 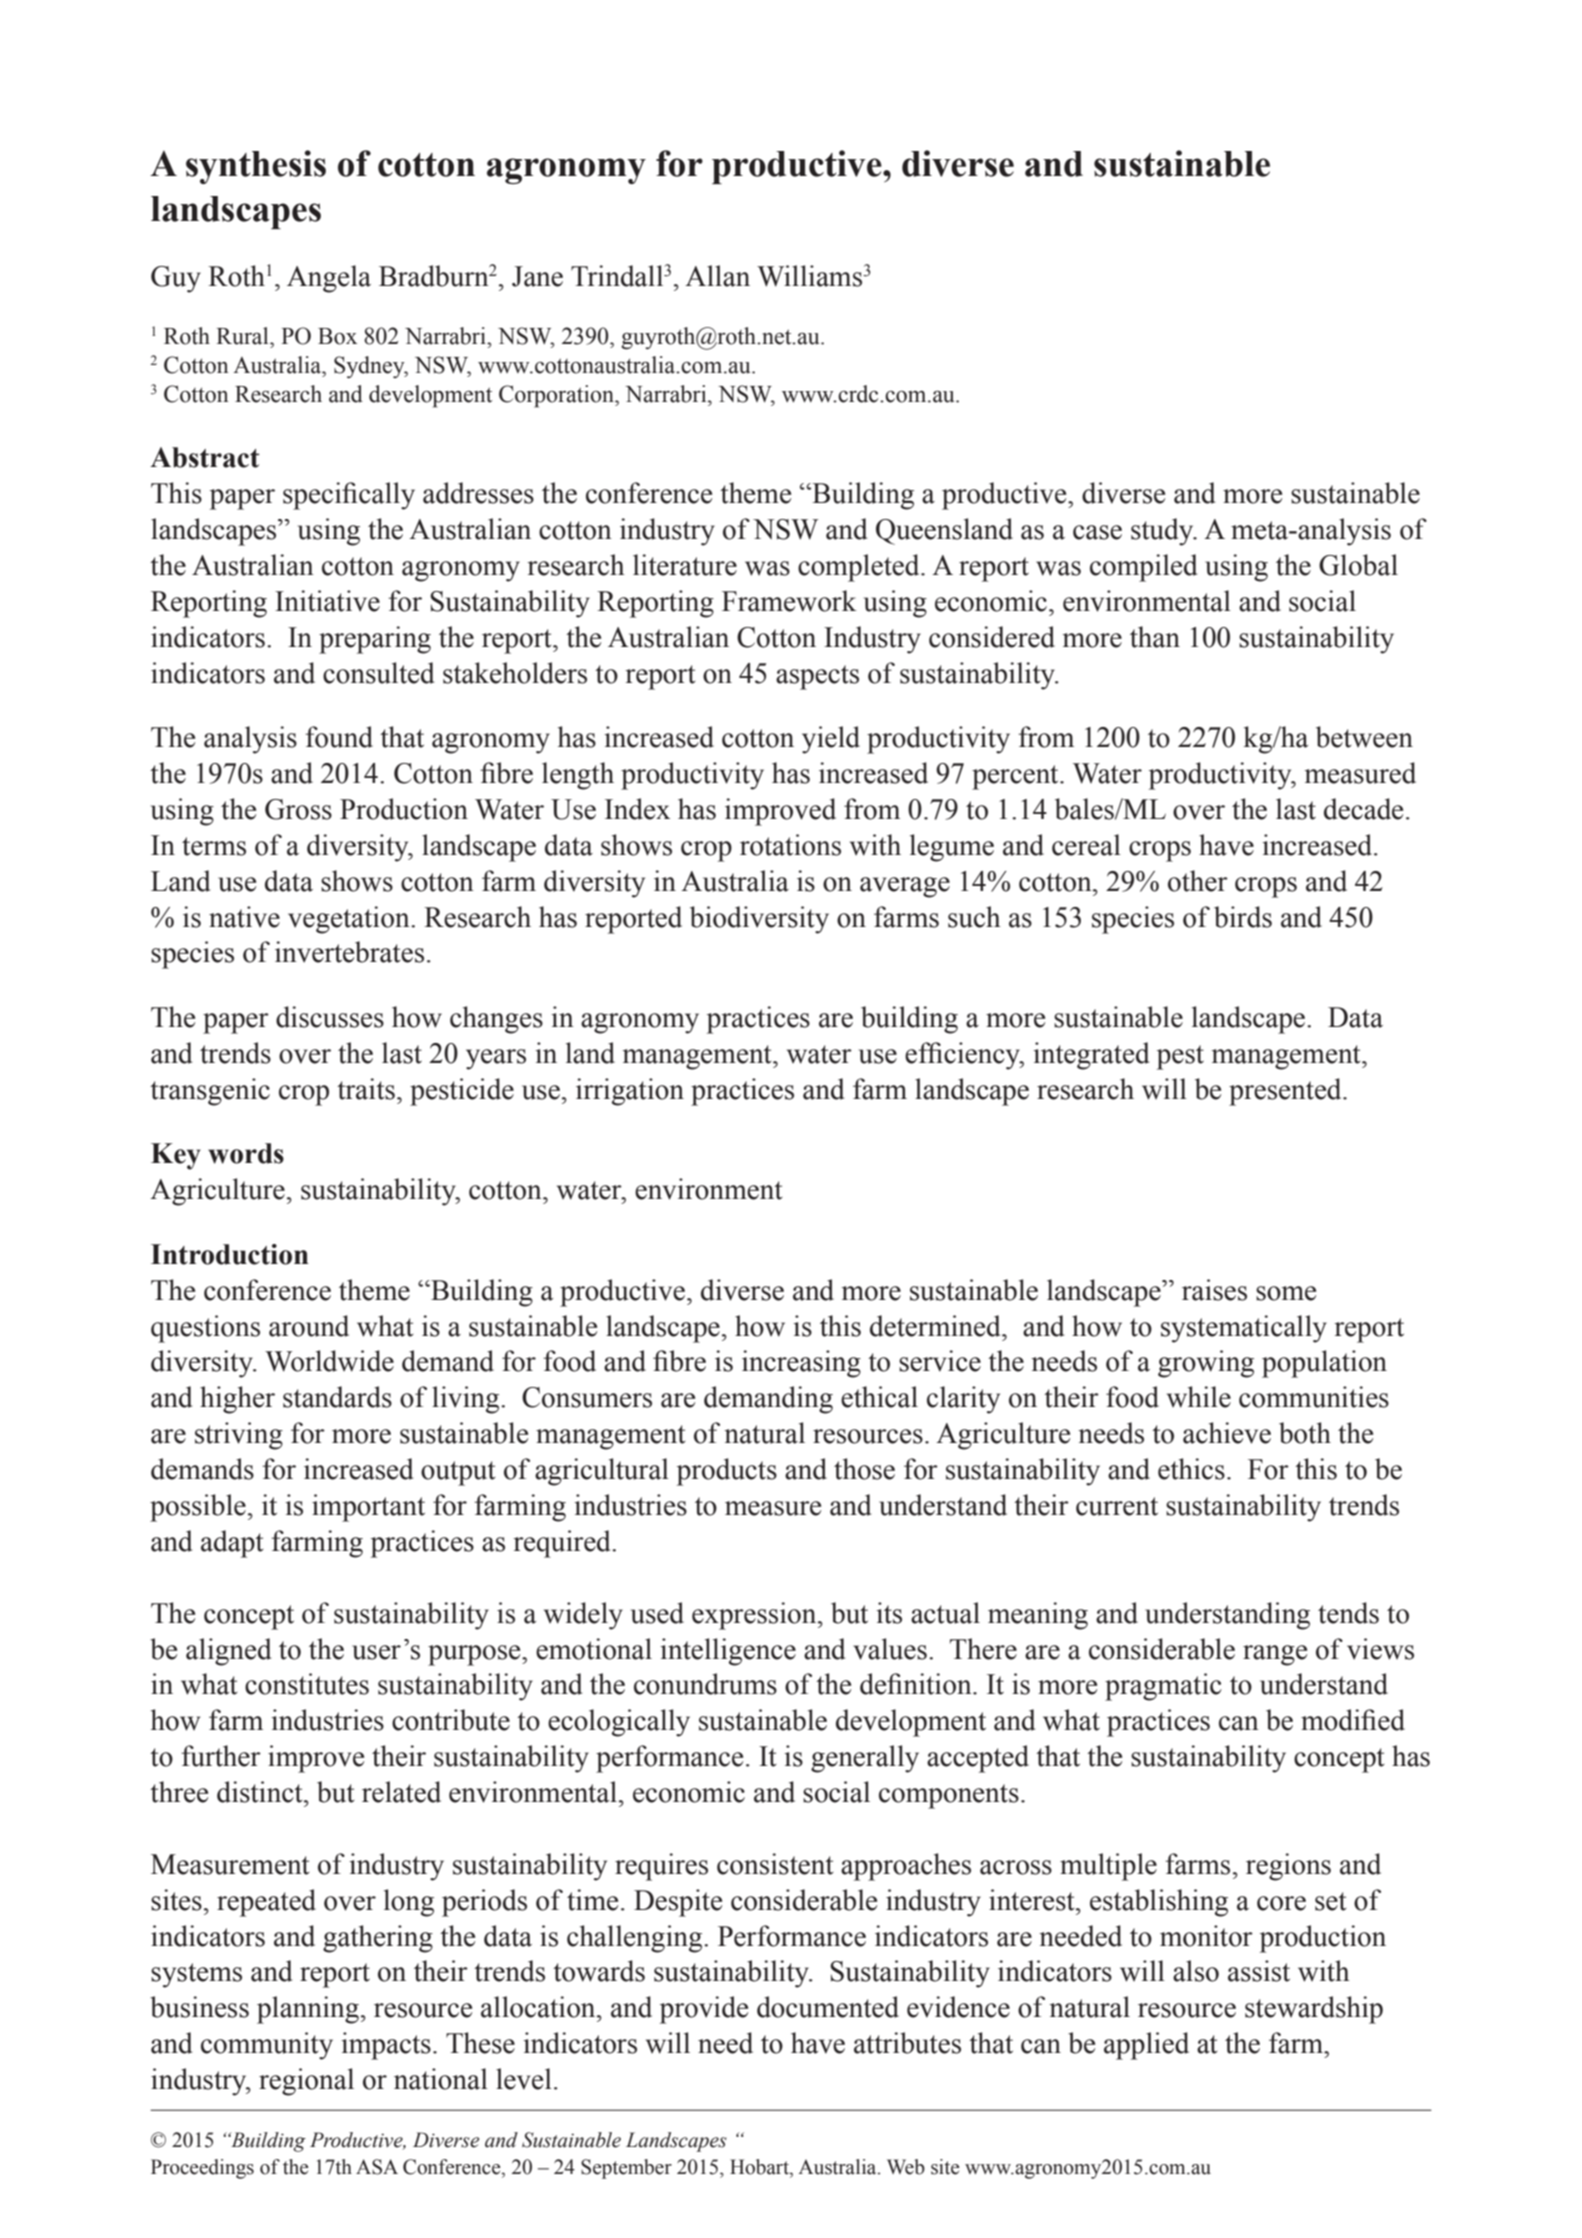 I want to click on Angela, so click(x=329, y=279).
